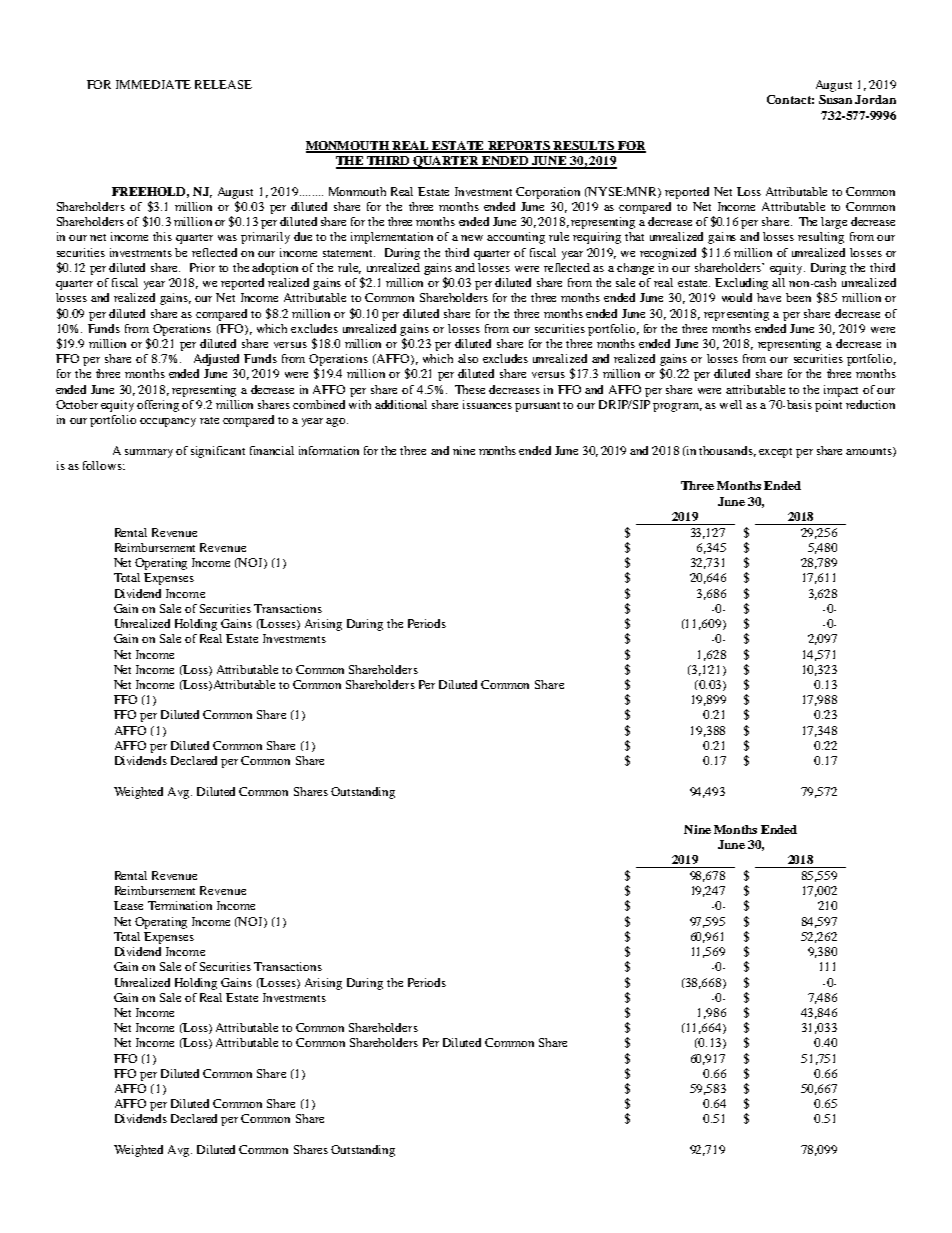 This page has width=952, height=1233. I want to click on information, so click(329, 450).
